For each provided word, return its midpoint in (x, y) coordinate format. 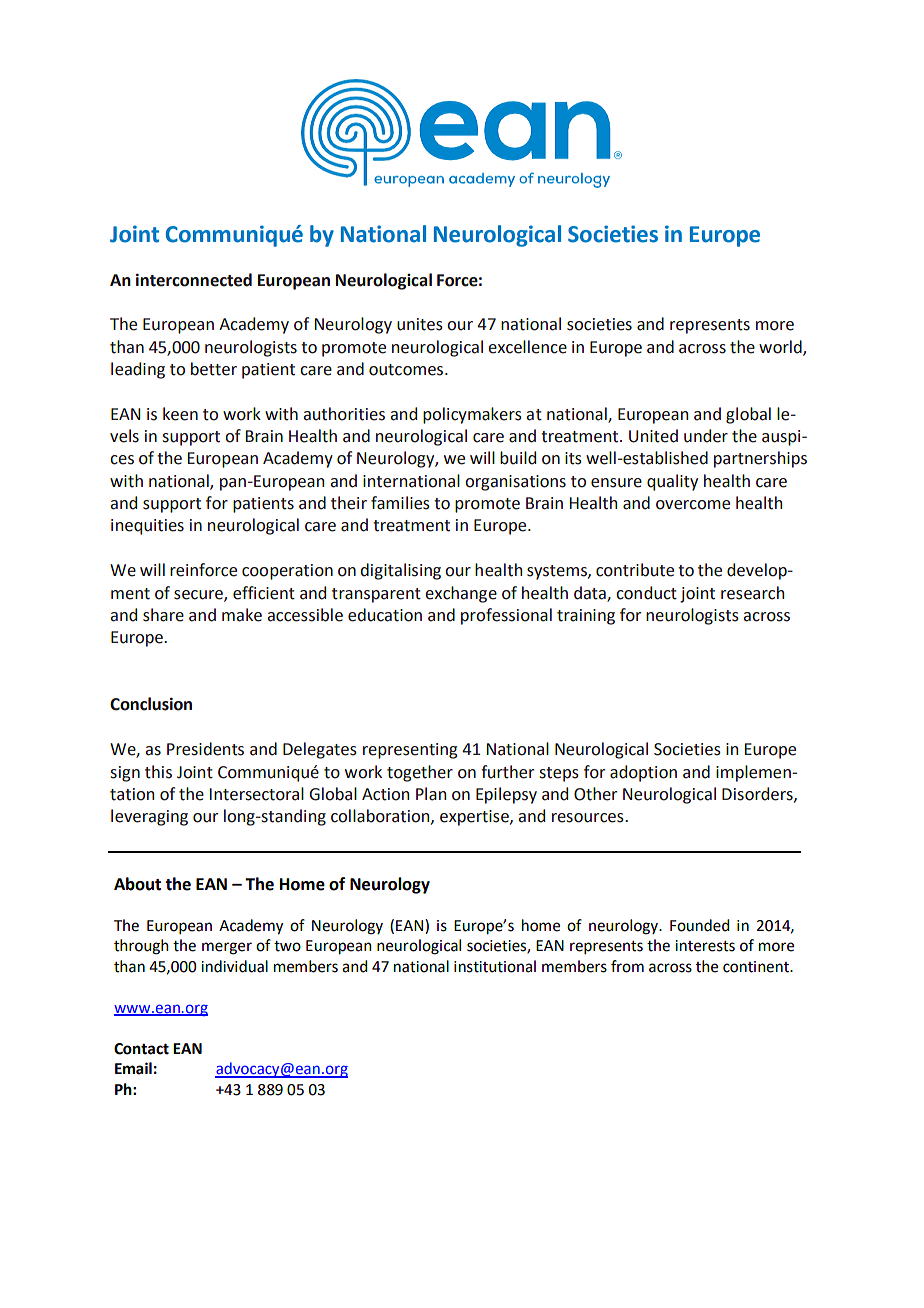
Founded (699, 925)
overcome (693, 505)
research (752, 593)
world (781, 347)
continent (757, 967)
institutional (495, 966)
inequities (147, 527)
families (400, 503)
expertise (475, 818)
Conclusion (151, 704)
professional (506, 616)
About (137, 884)
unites (420, 324)
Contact (141, 1049)
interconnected (194, 280)
